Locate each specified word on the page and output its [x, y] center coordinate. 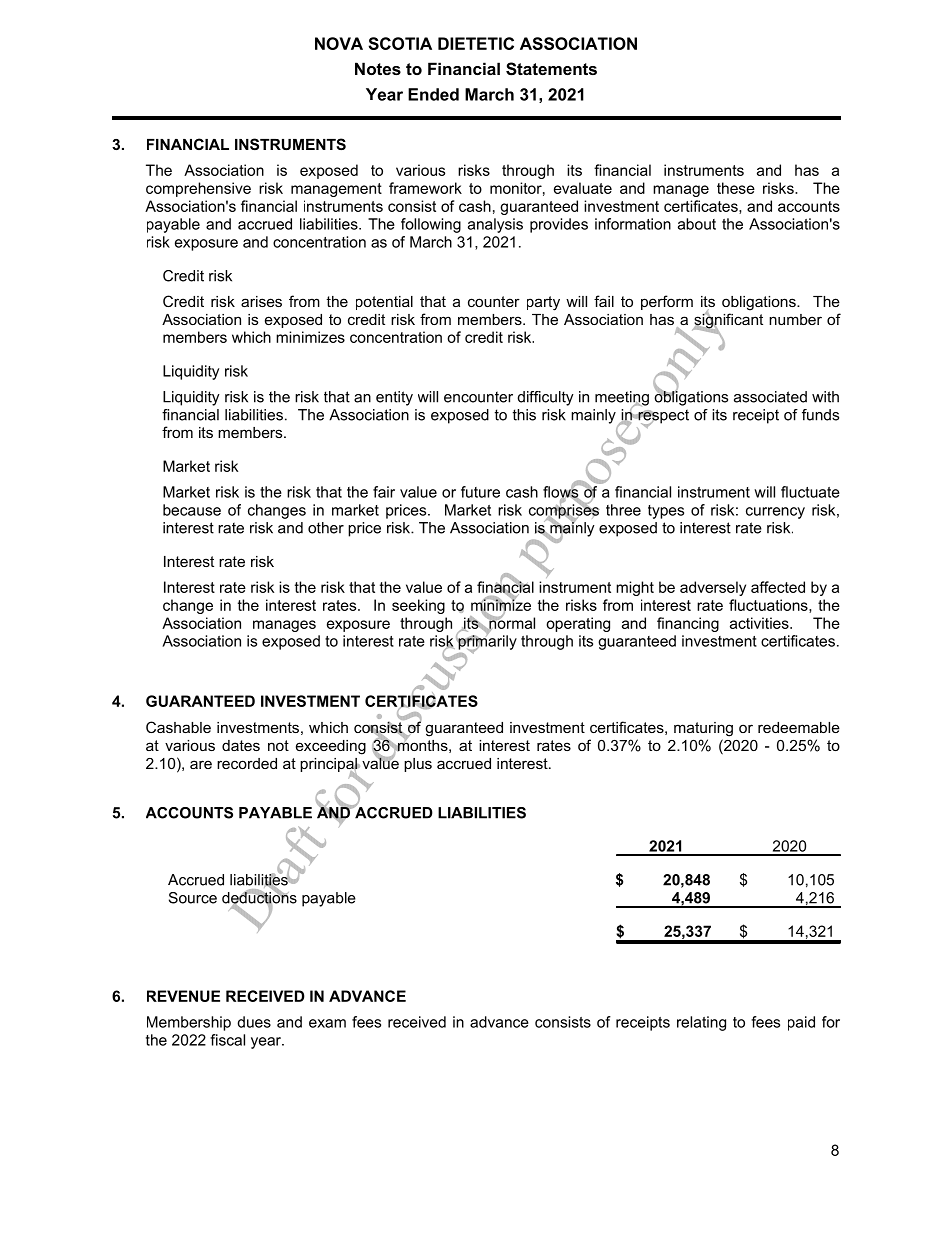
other [326, 528]
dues [254, 1022]
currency [775, 513]
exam [327, 1023]
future [480, 492]
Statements [551, 69]
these [736, 188]
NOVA [339, 43]
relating [701, 1023]
